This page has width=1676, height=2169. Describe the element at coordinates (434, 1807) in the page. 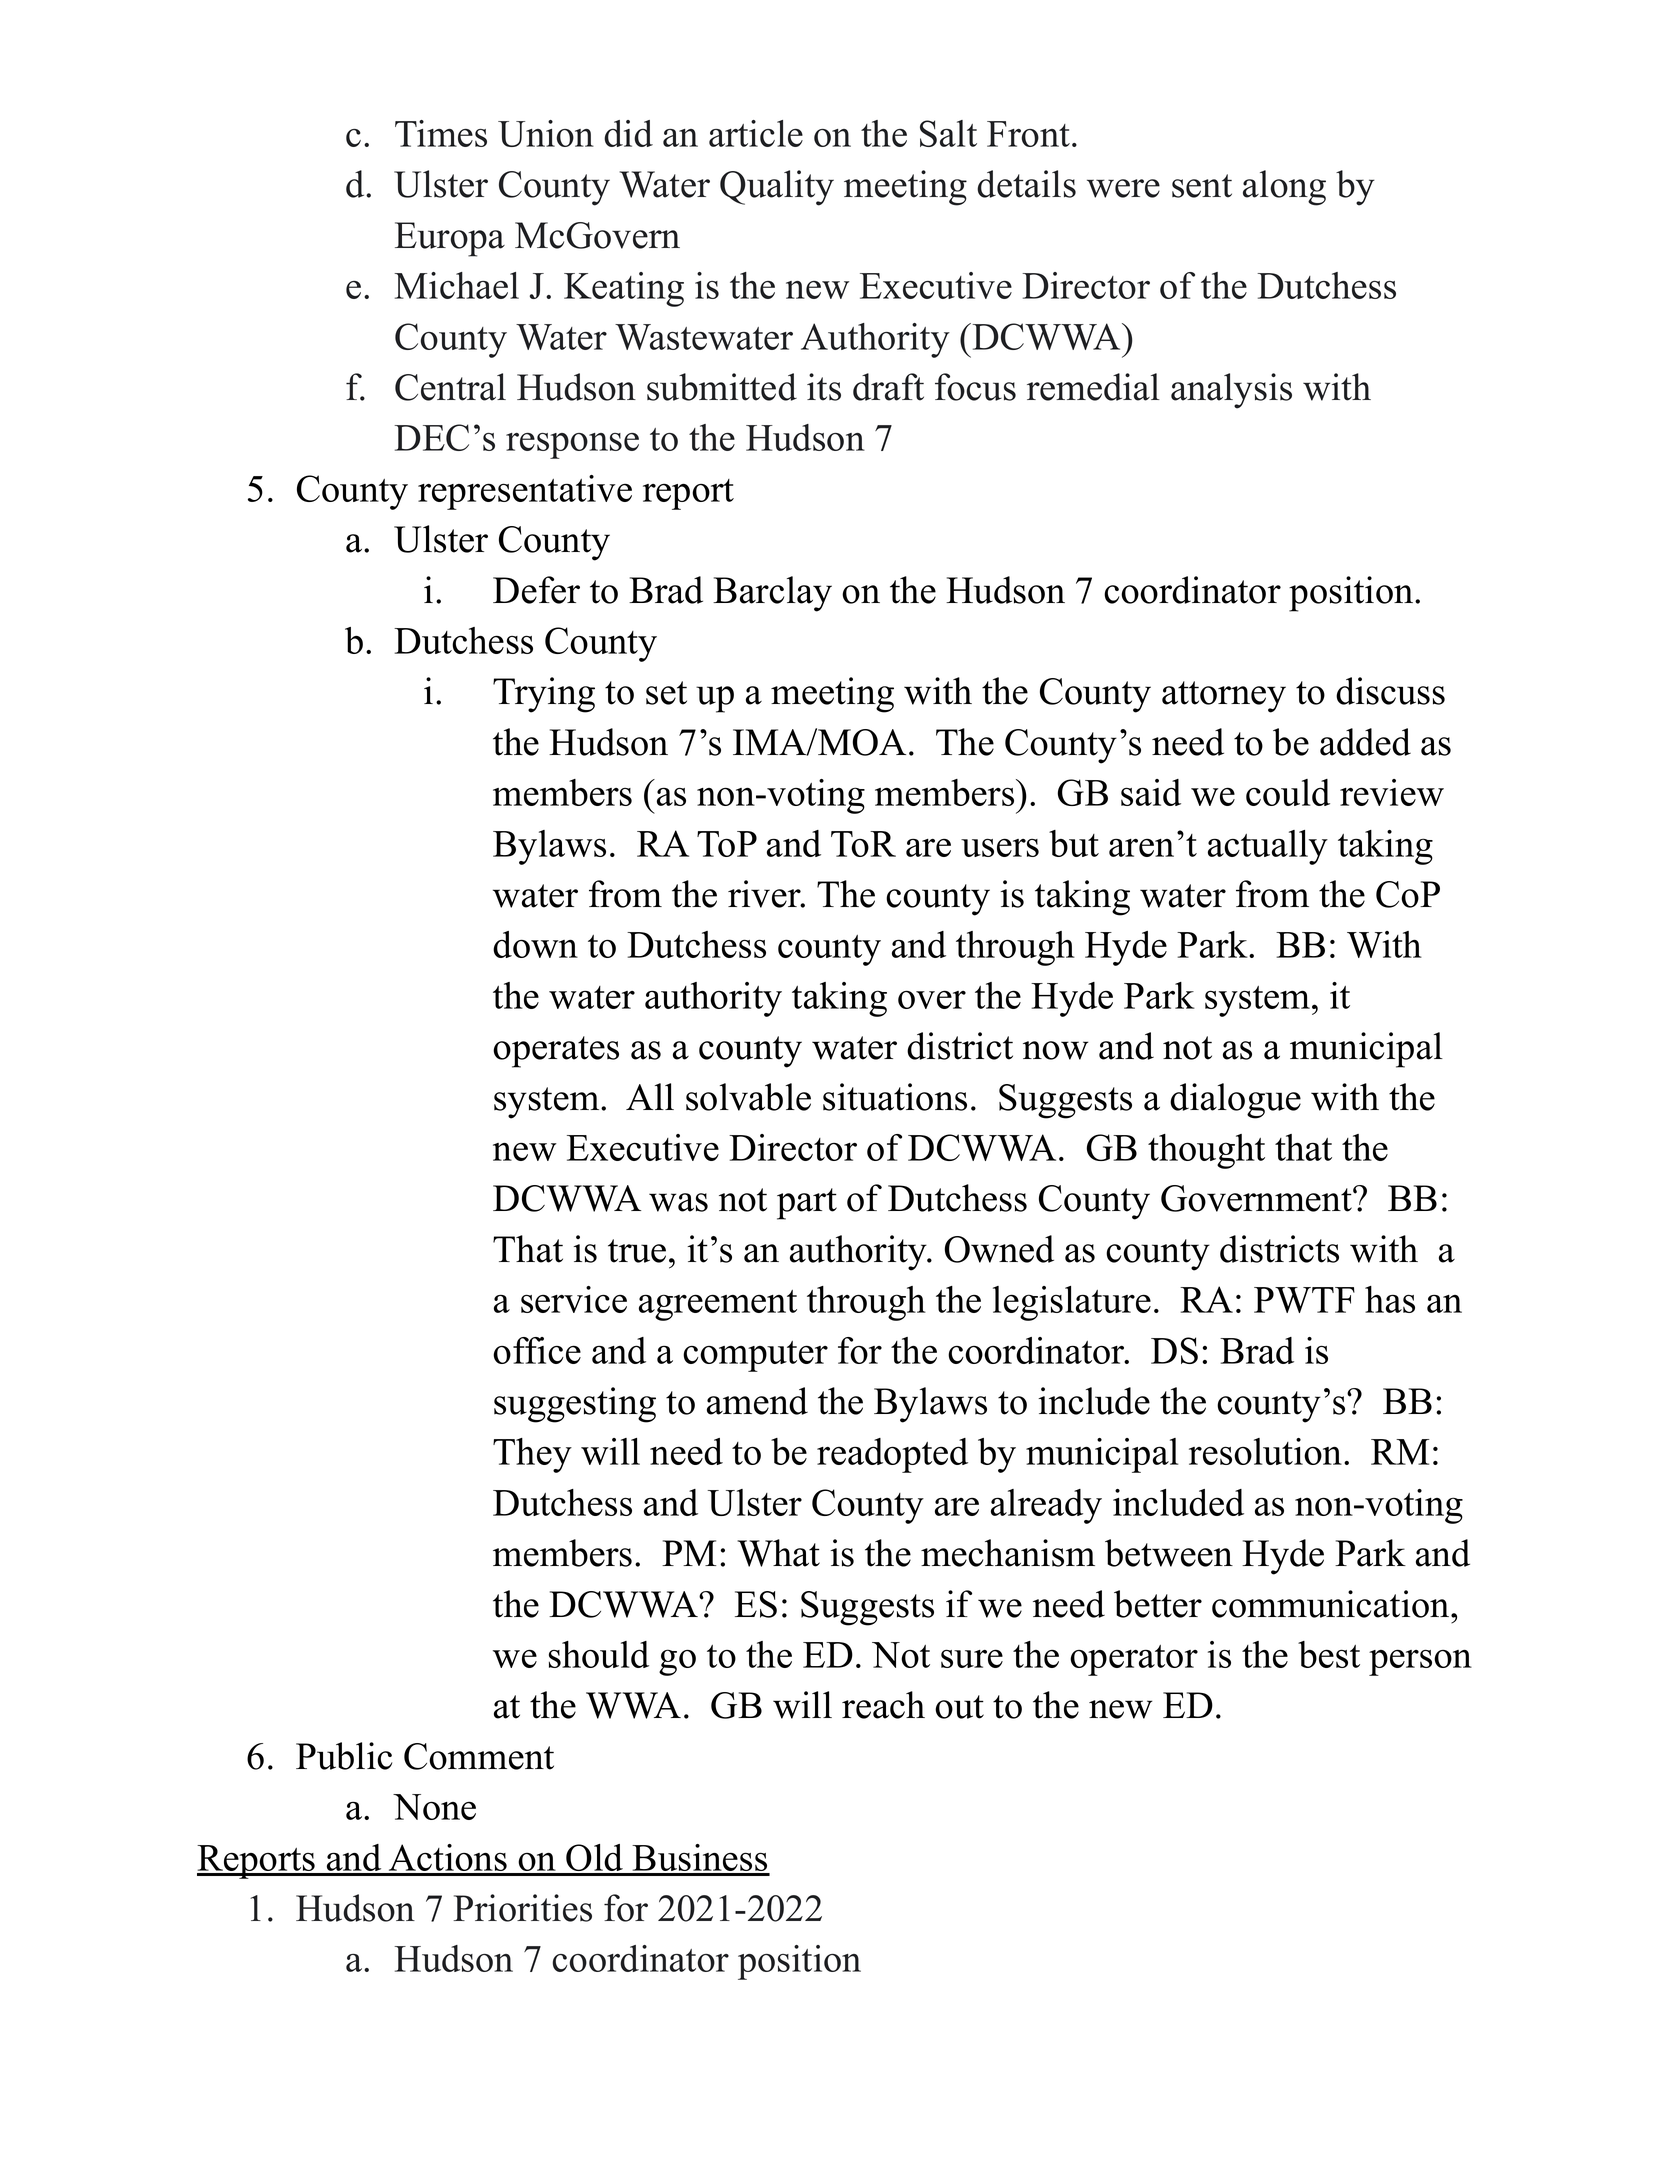

I see `None` at that location.
